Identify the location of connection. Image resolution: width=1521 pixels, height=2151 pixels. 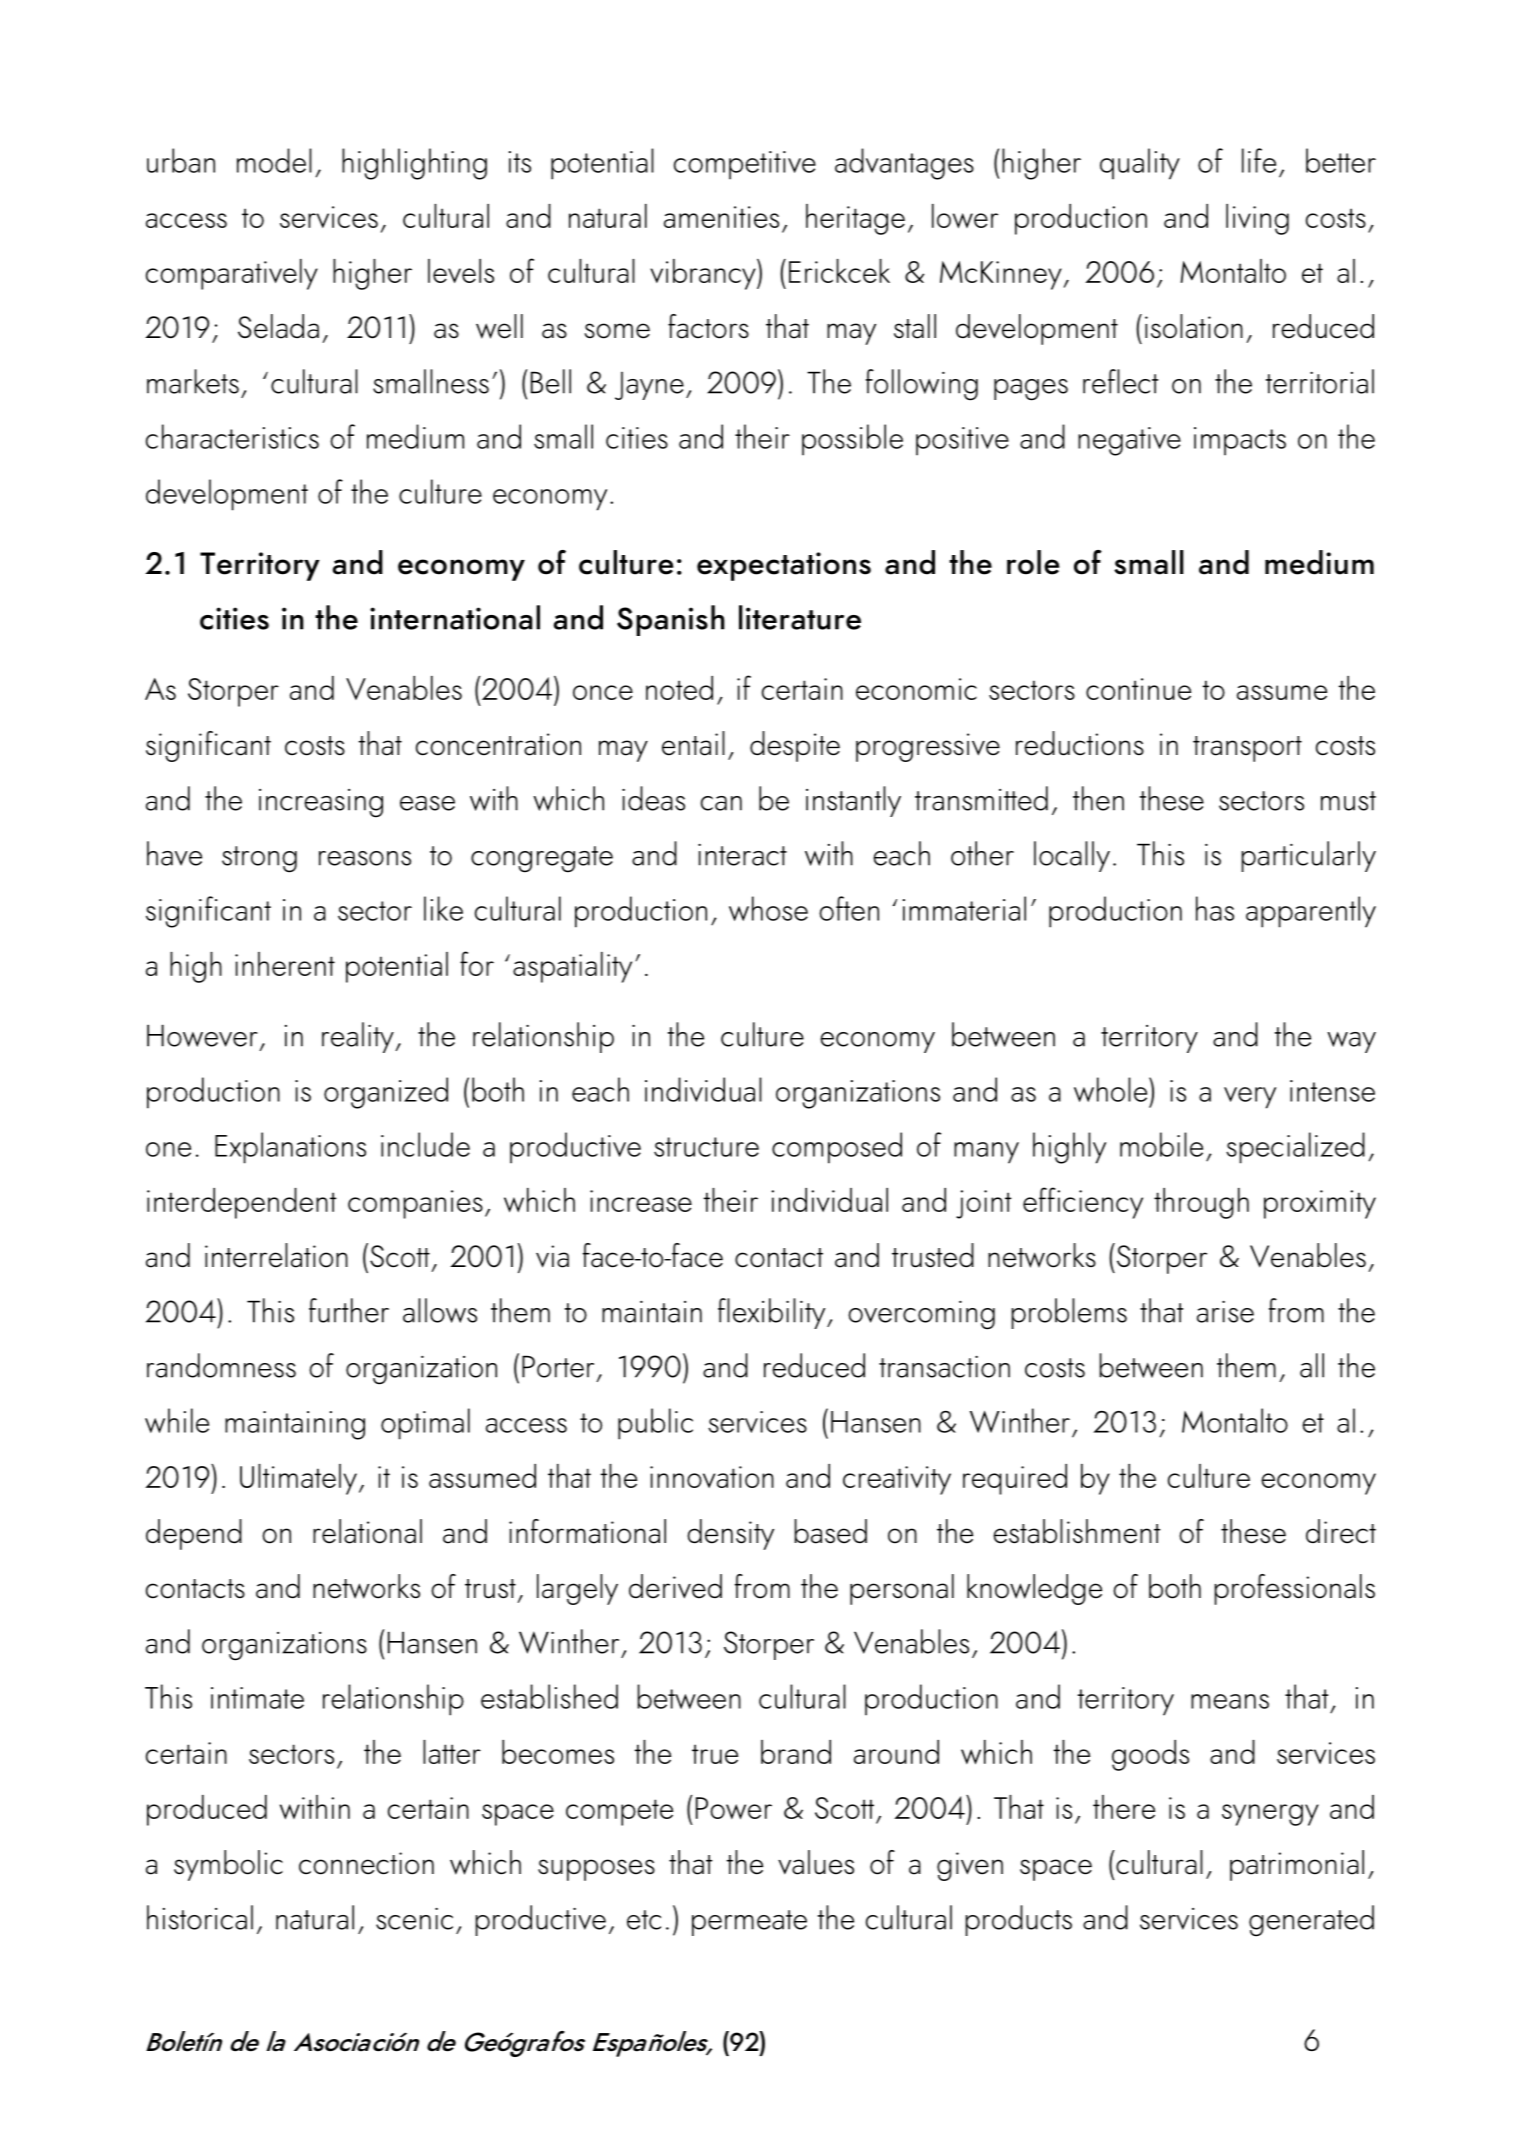
(366, 1863).
